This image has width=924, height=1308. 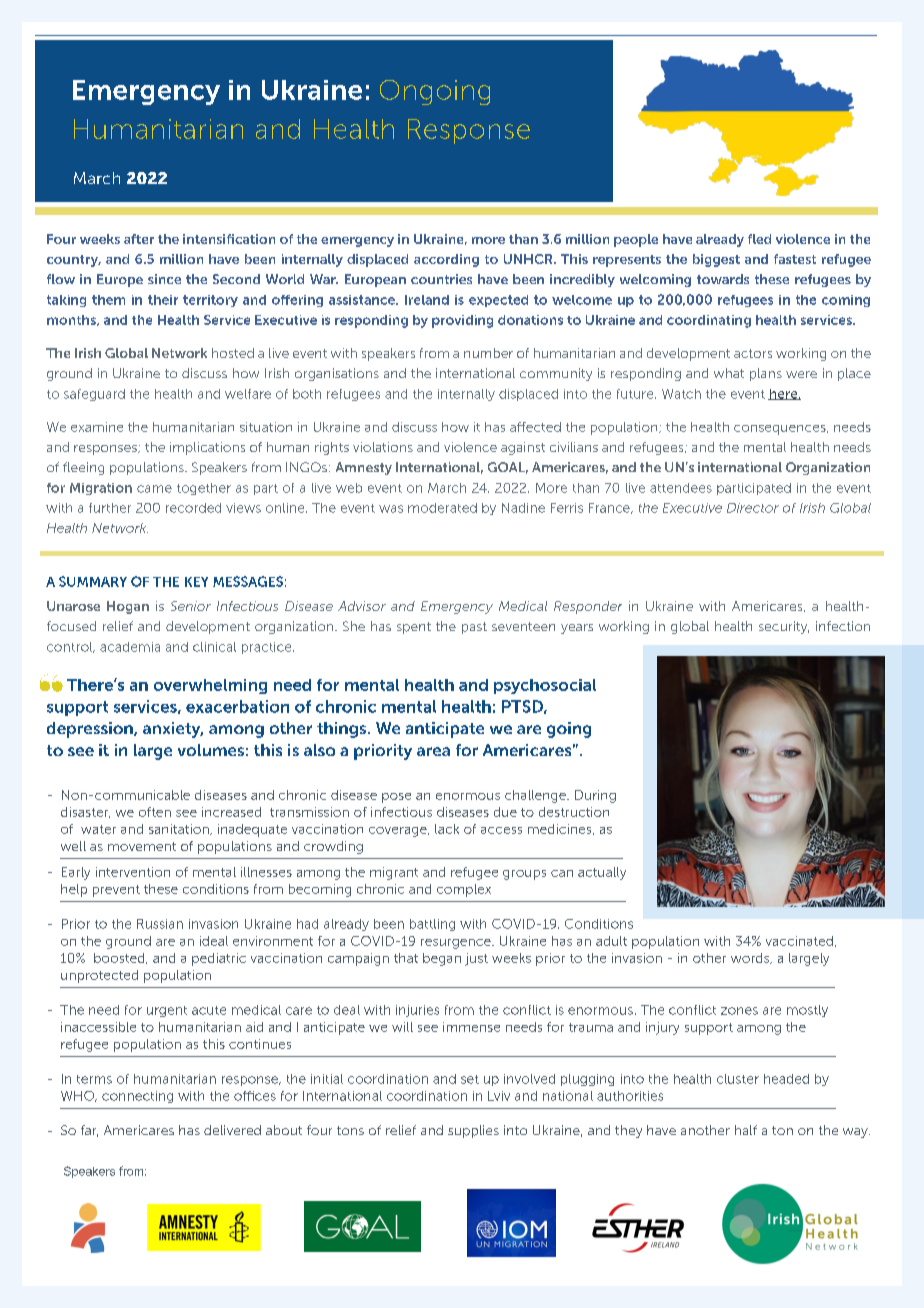 What do you see at coordinates (595, 796) in the image?
I see `During` at bounding box center [595, 796].
